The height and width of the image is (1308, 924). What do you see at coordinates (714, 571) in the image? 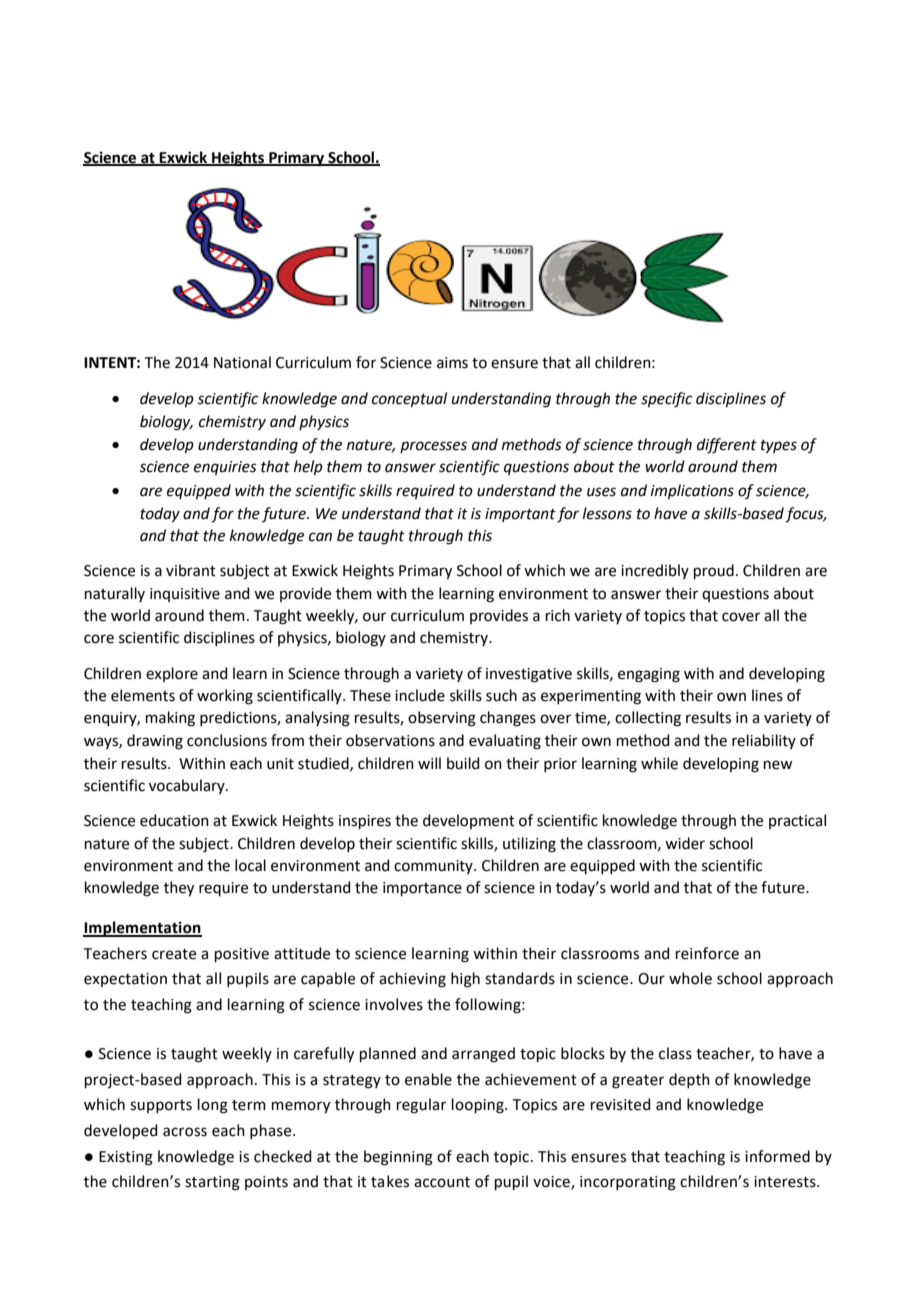
I see `proud` at bounding box center [714, 571].
